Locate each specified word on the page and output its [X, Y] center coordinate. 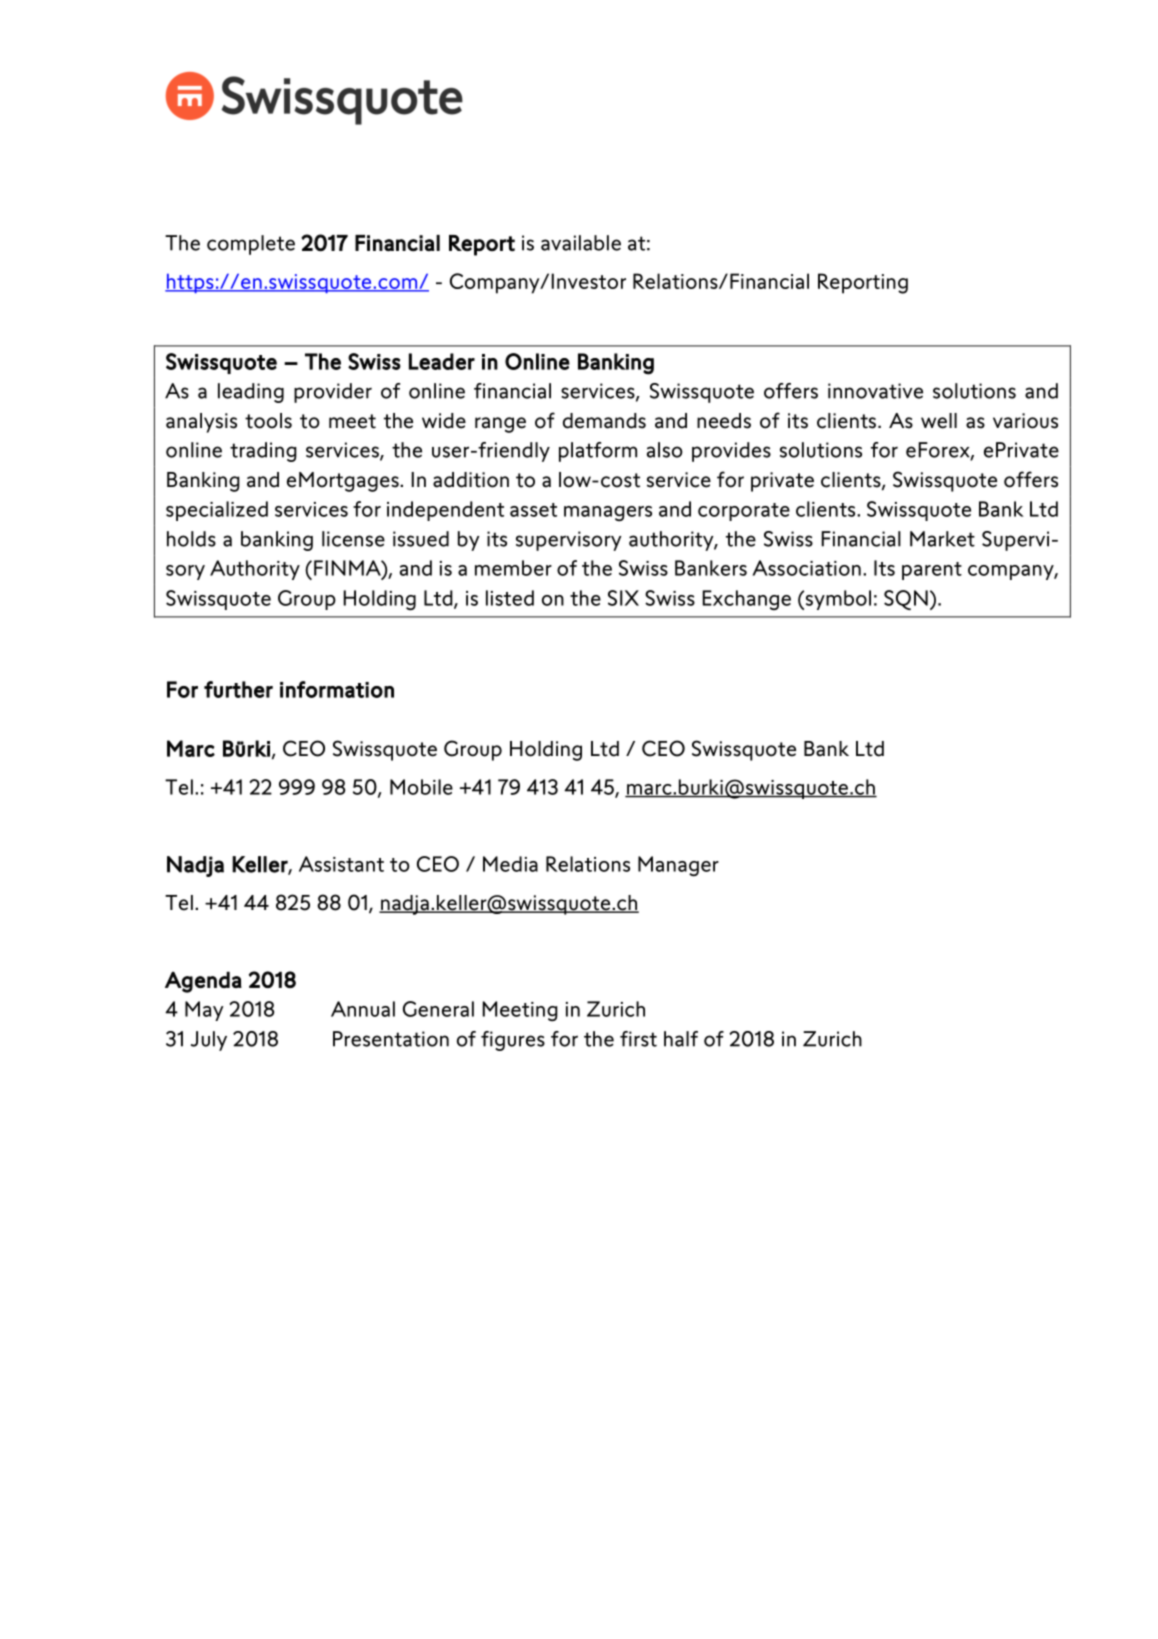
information [337, 689]
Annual [363, 1009]
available [581, 243]
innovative [875, 391]
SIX [623, 598]
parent [932, 571]
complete [251, 245]
